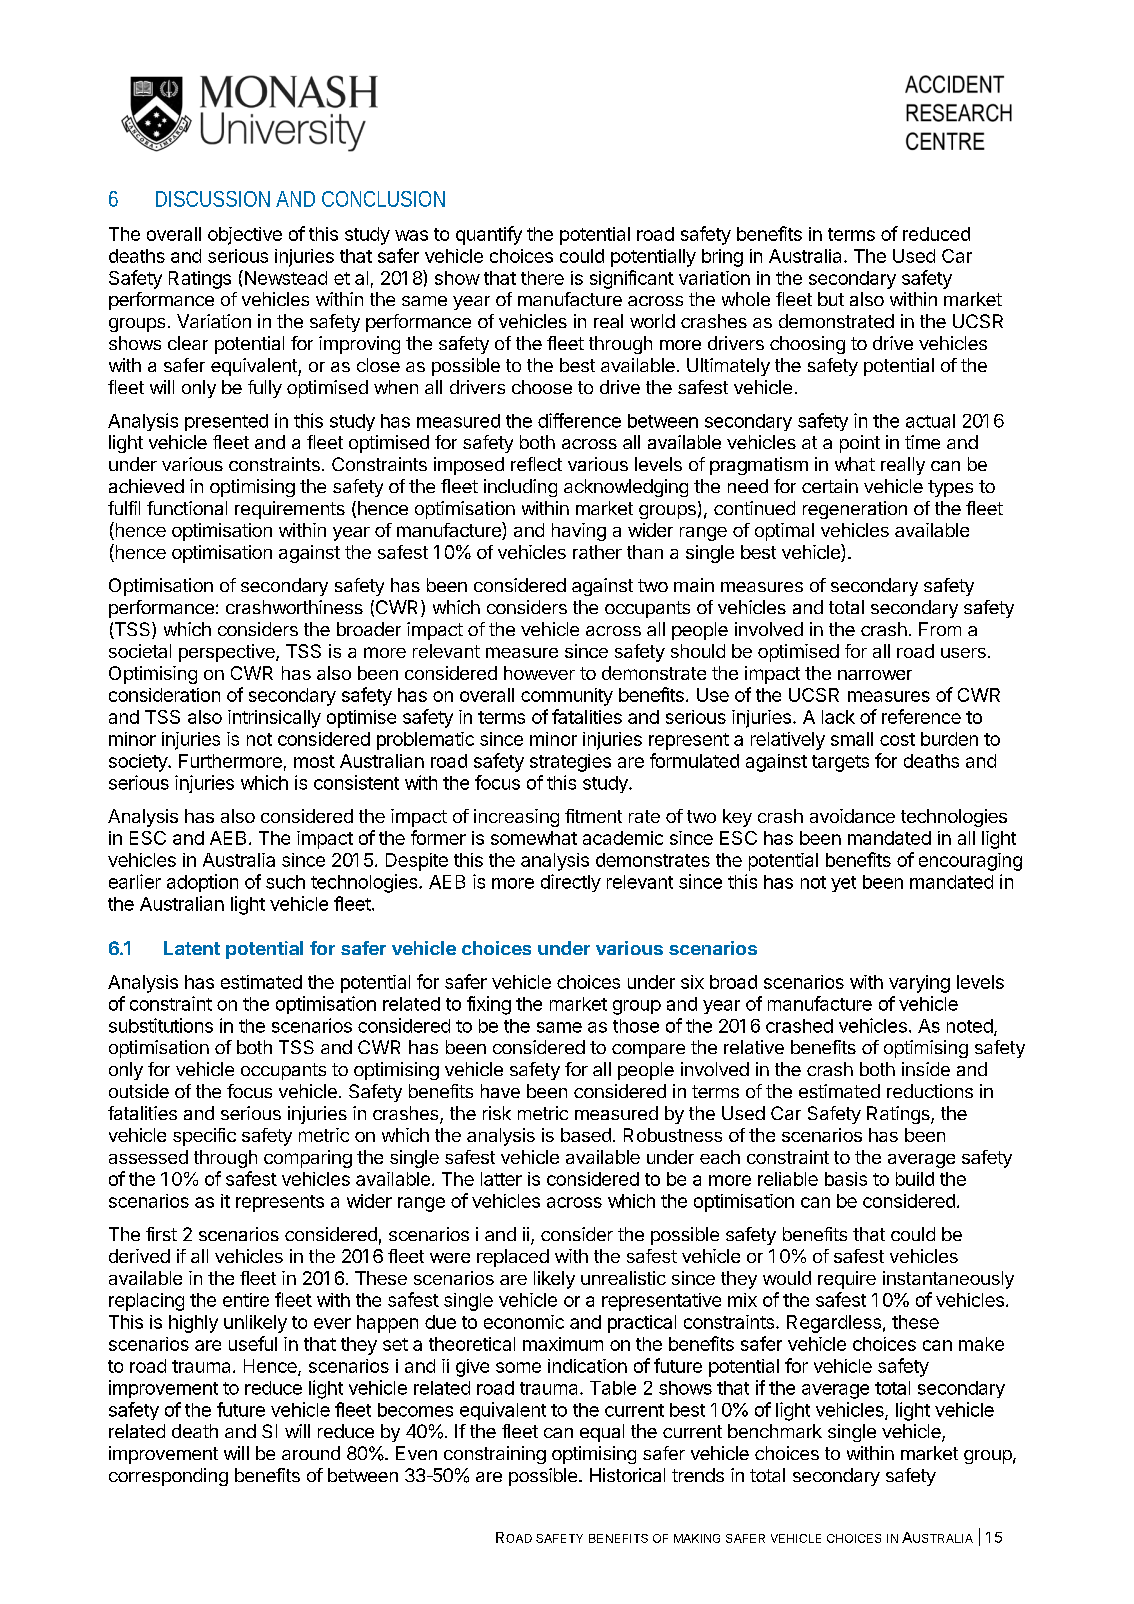 The height and width of the screenshot is (1604, 1134). I want to click on directly, so click(571, 883).
